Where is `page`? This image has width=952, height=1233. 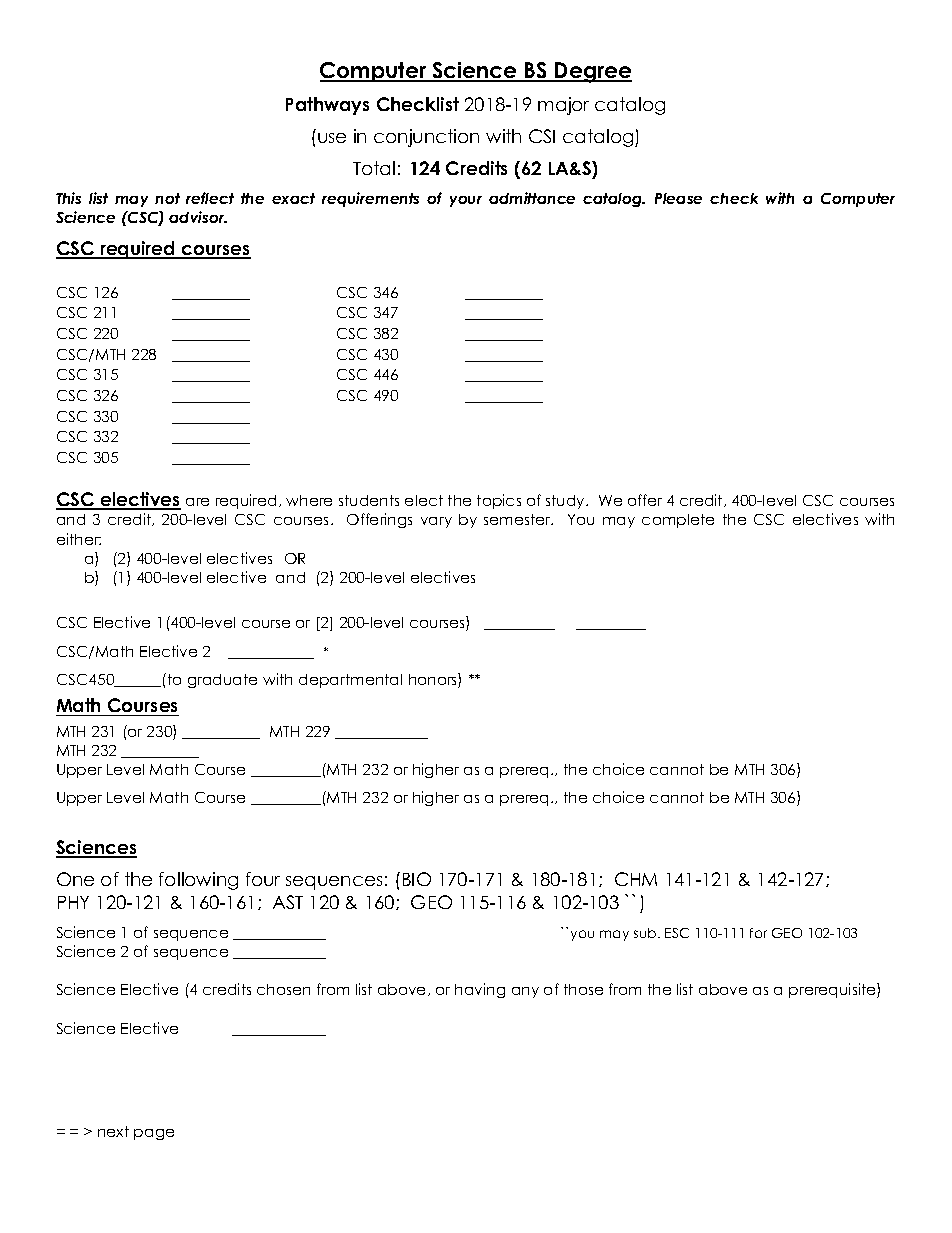
page is located at coordinates (154, 1134).
